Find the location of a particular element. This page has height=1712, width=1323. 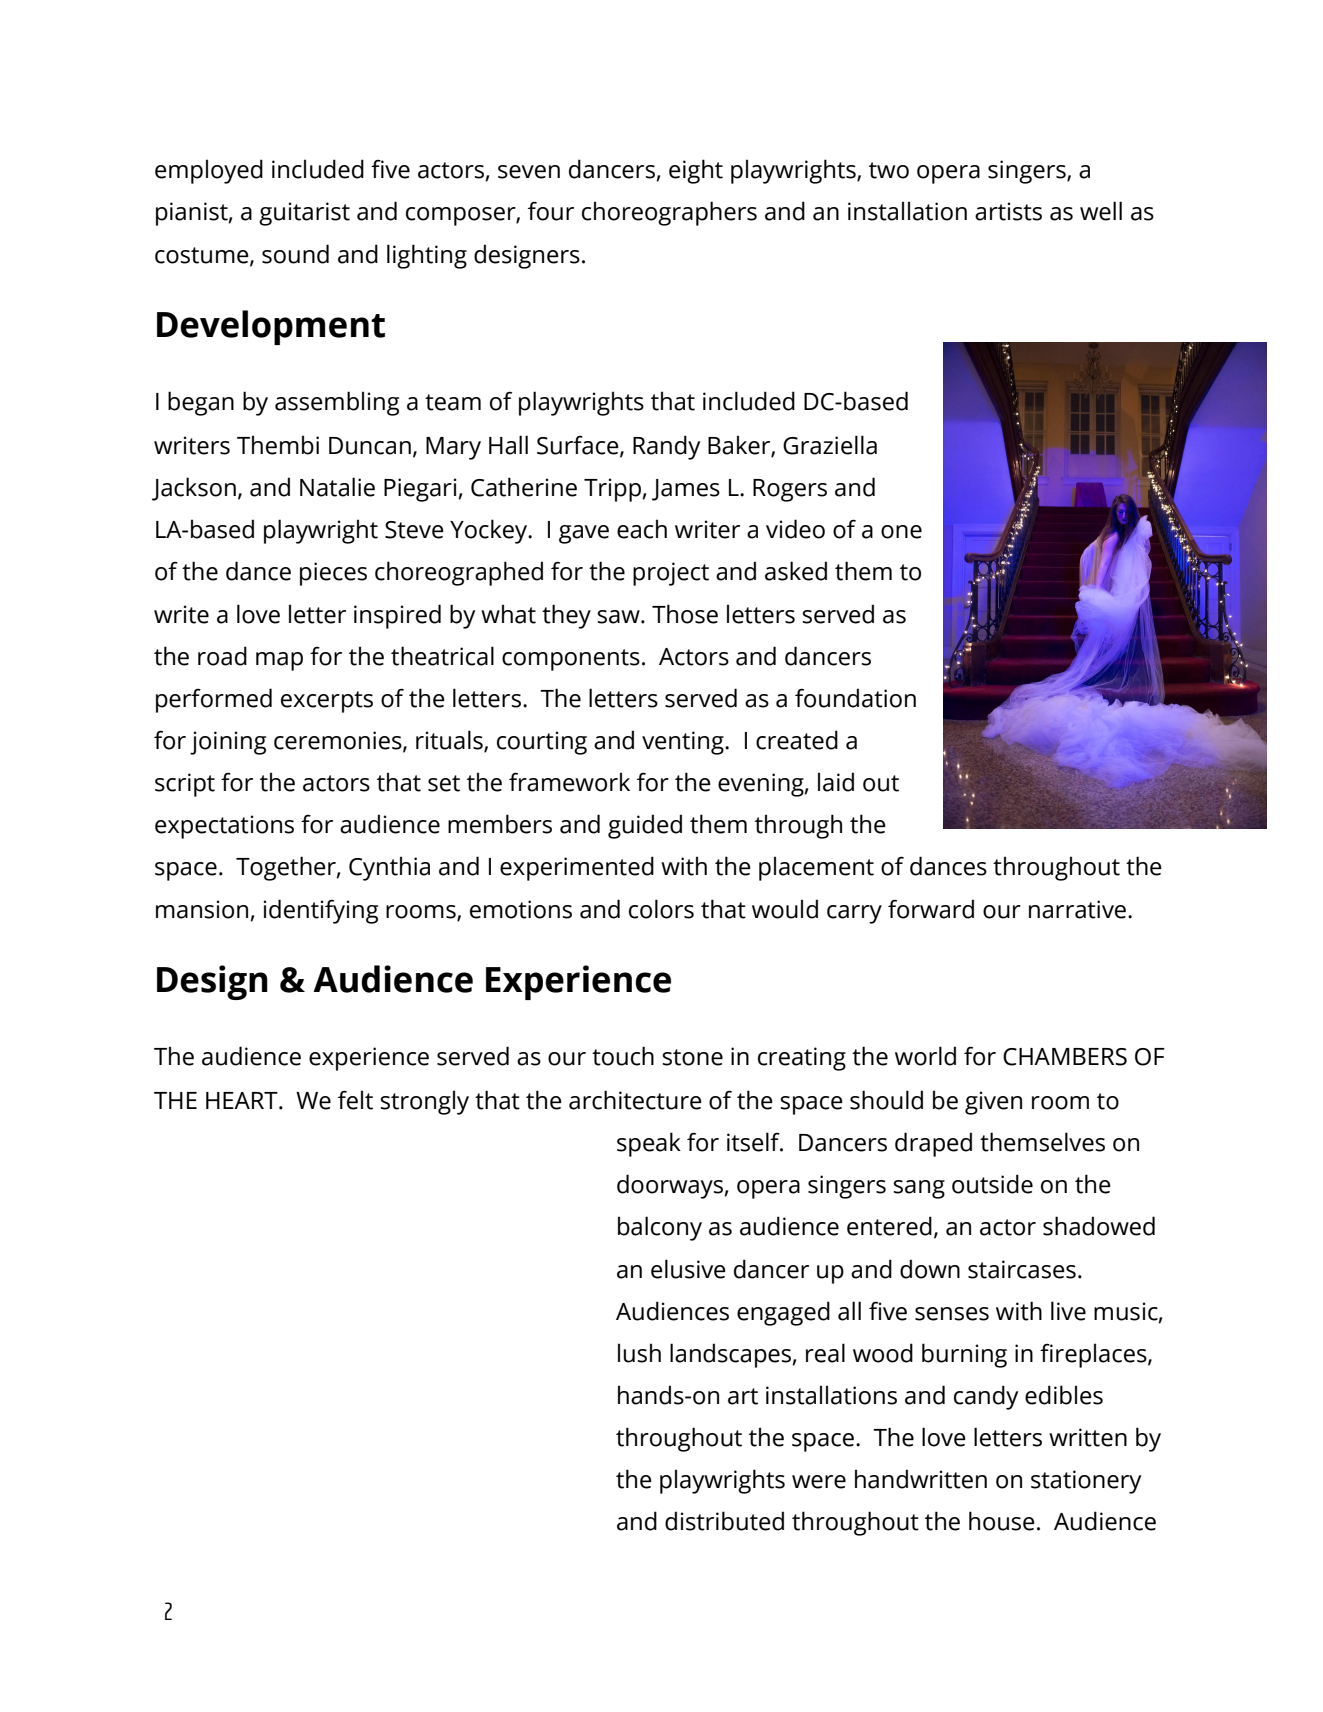

distributed is located at coordinates (724, 1521).
